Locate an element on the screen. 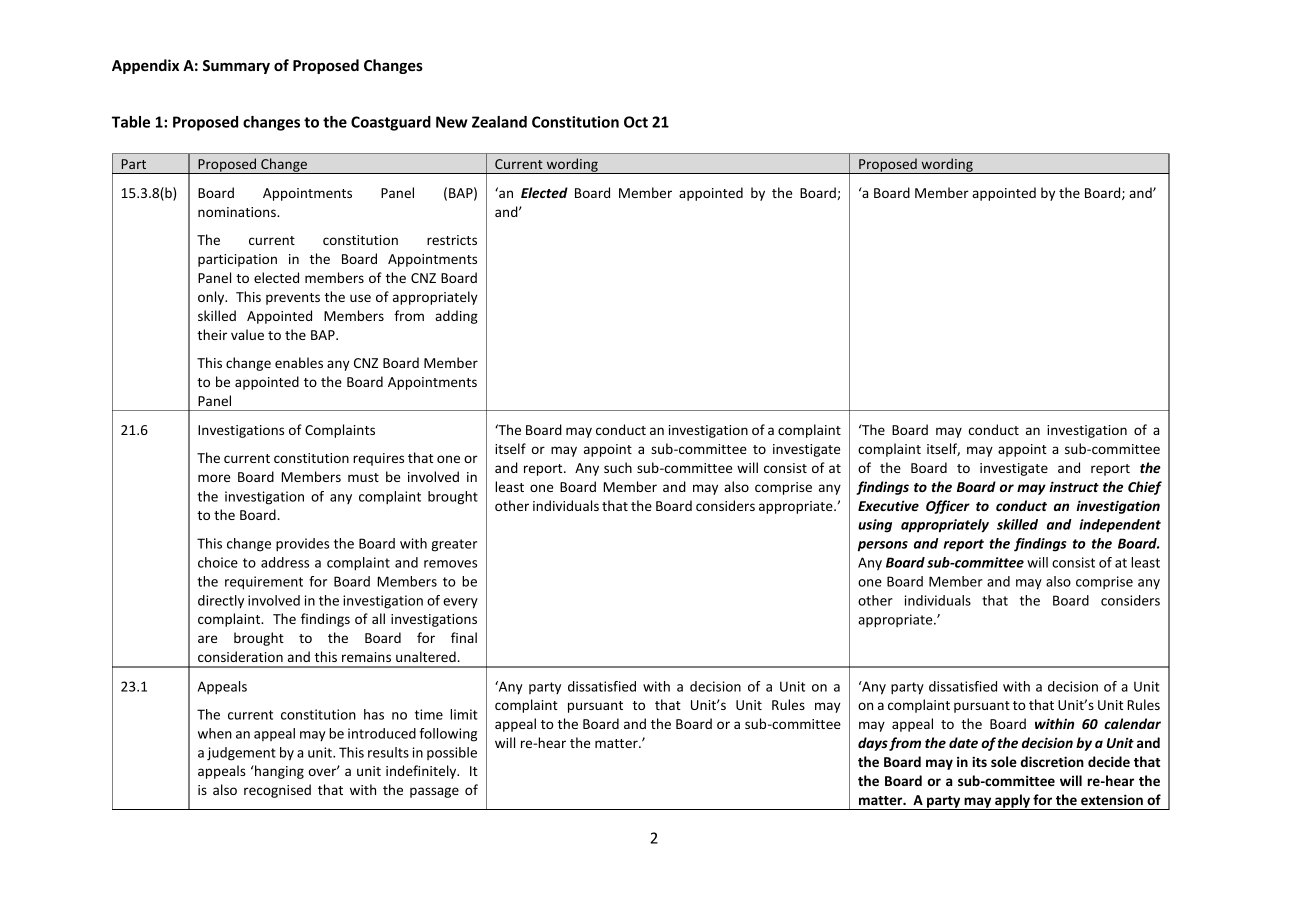  Summary is located at coordinates (236, 67).
